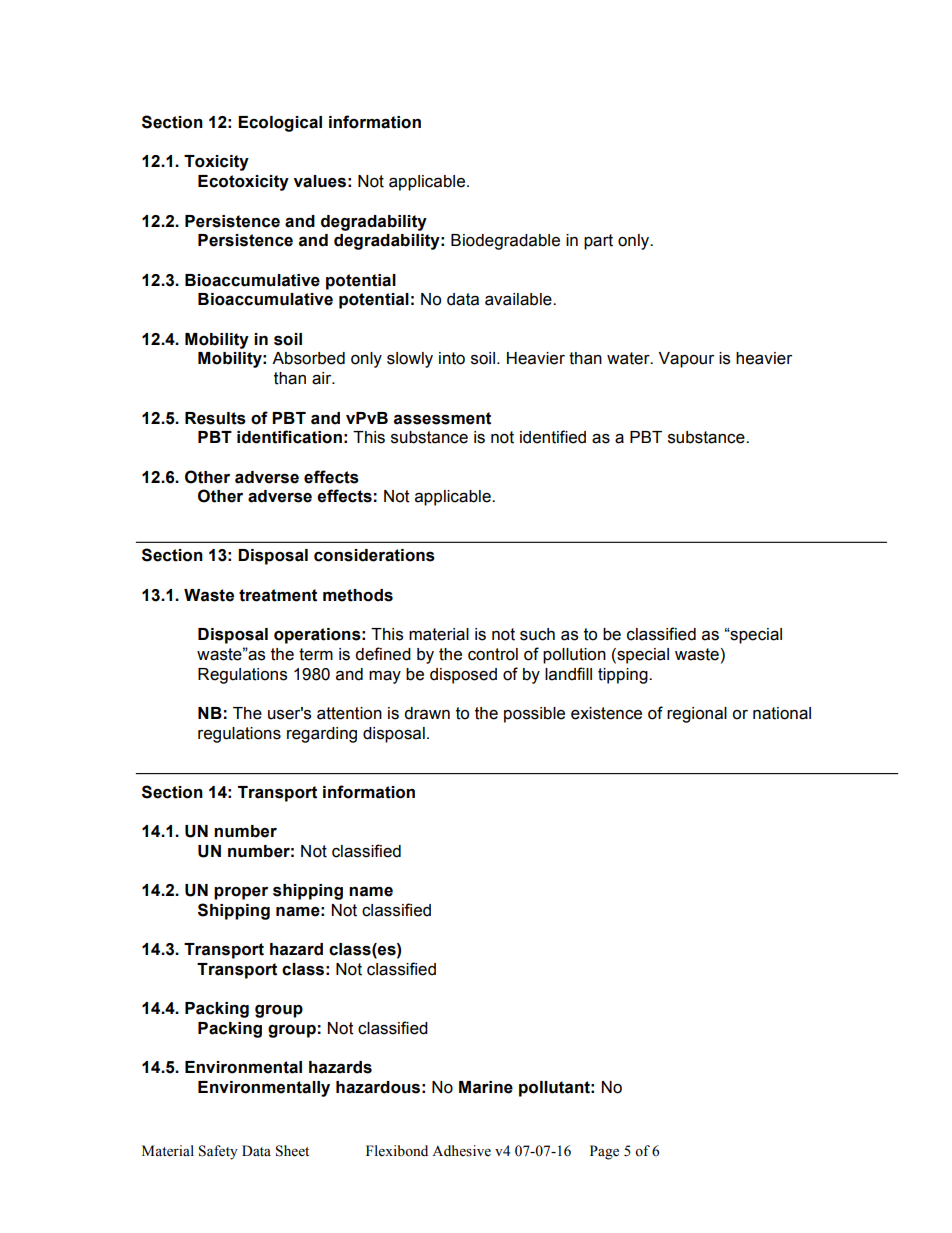  I want to click on into, so click(452, 358).
